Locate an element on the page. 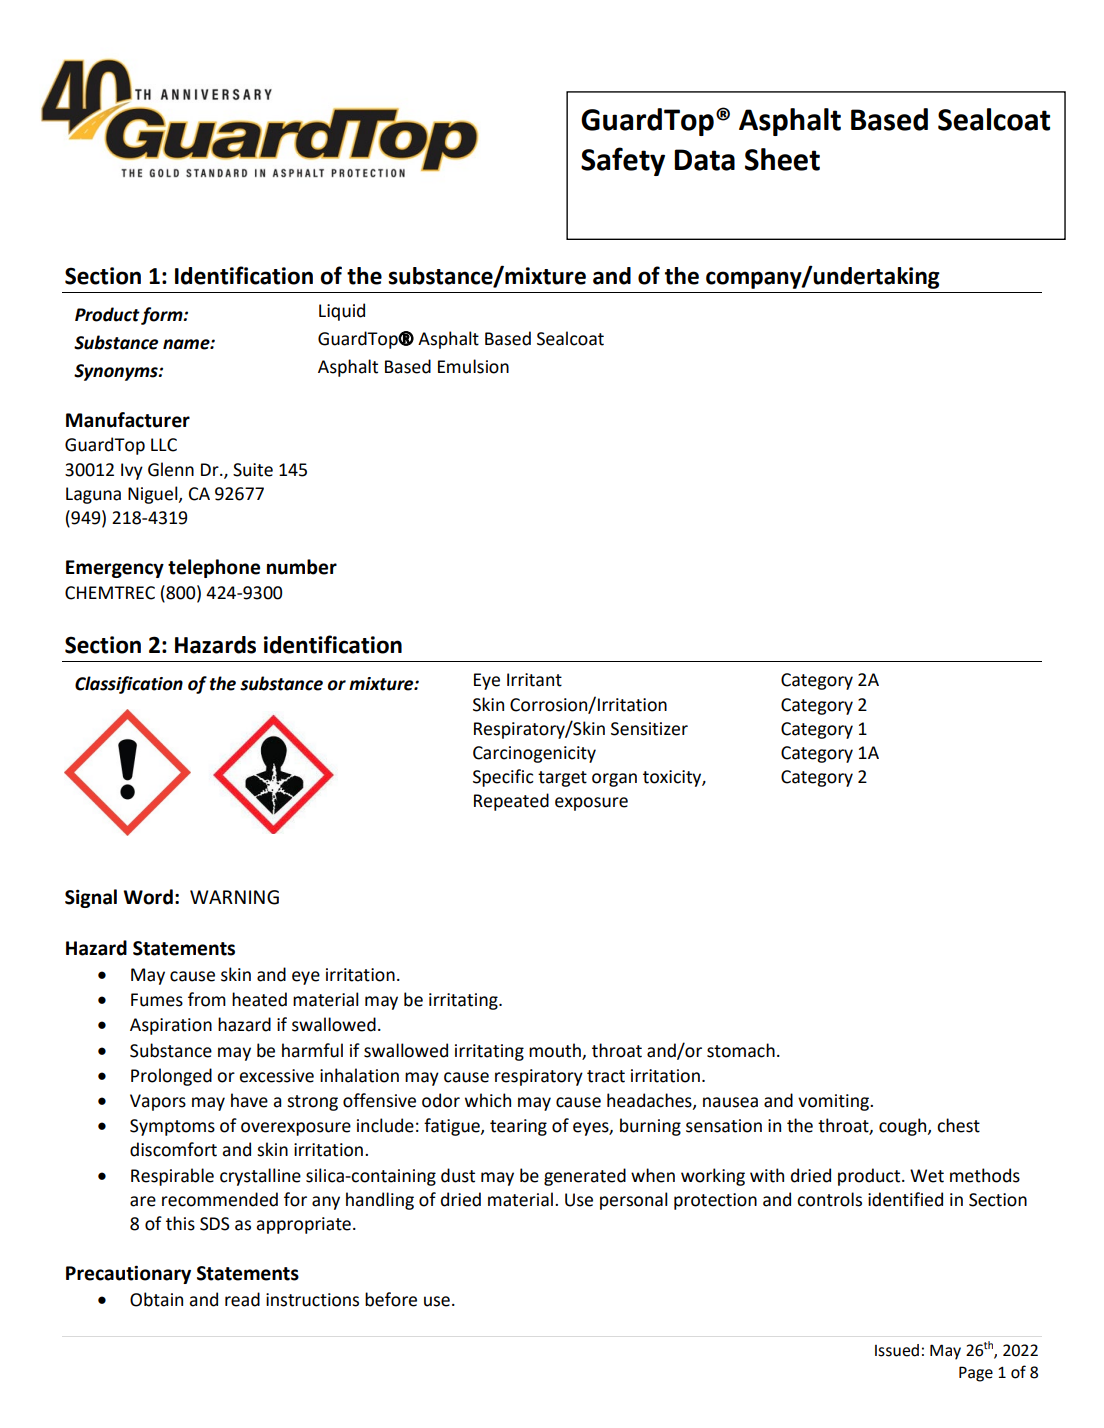  stomach is located at coordinates (741, 1050).
